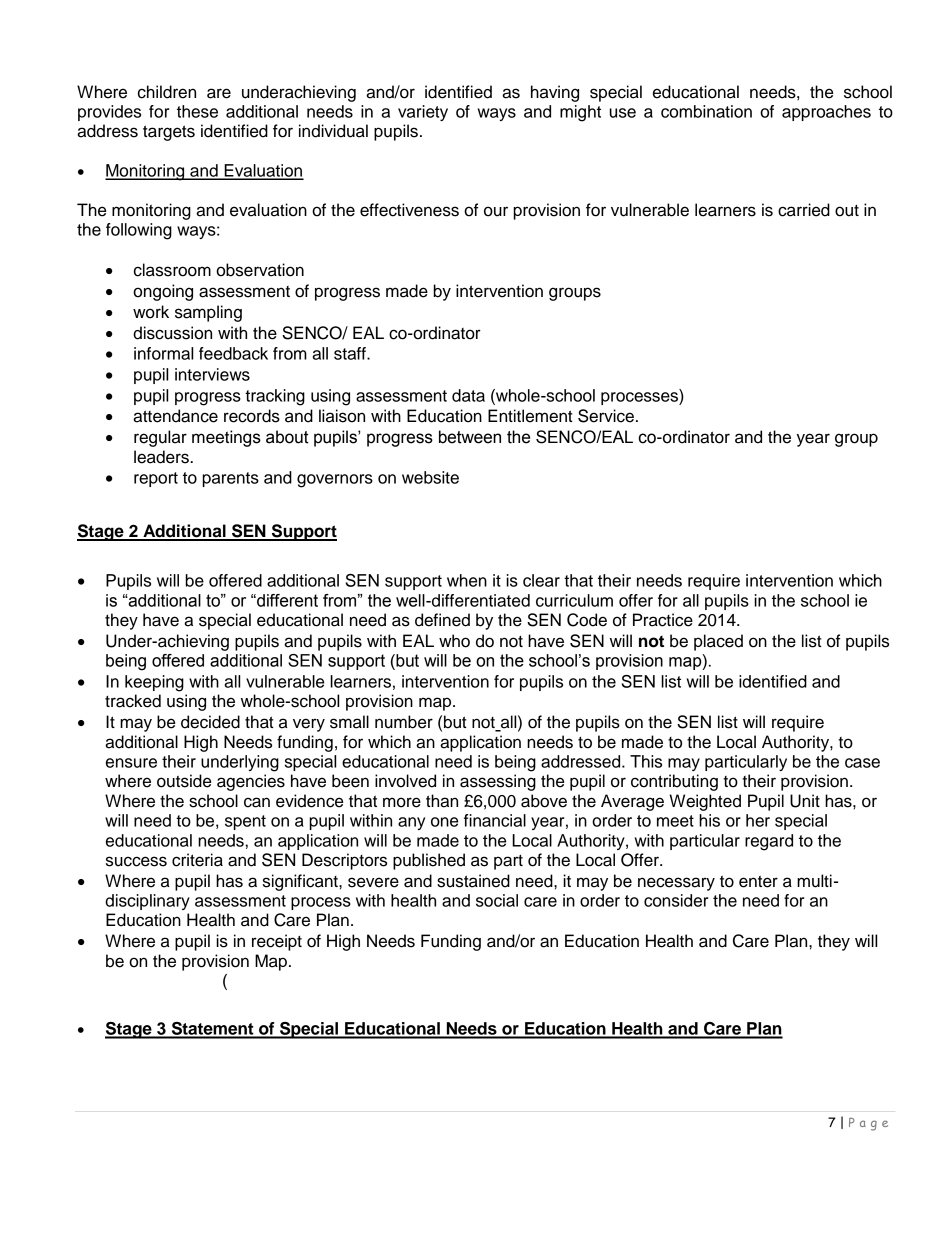 This image has width=952, height=1233. I want to click on these, so click(197, 111).
